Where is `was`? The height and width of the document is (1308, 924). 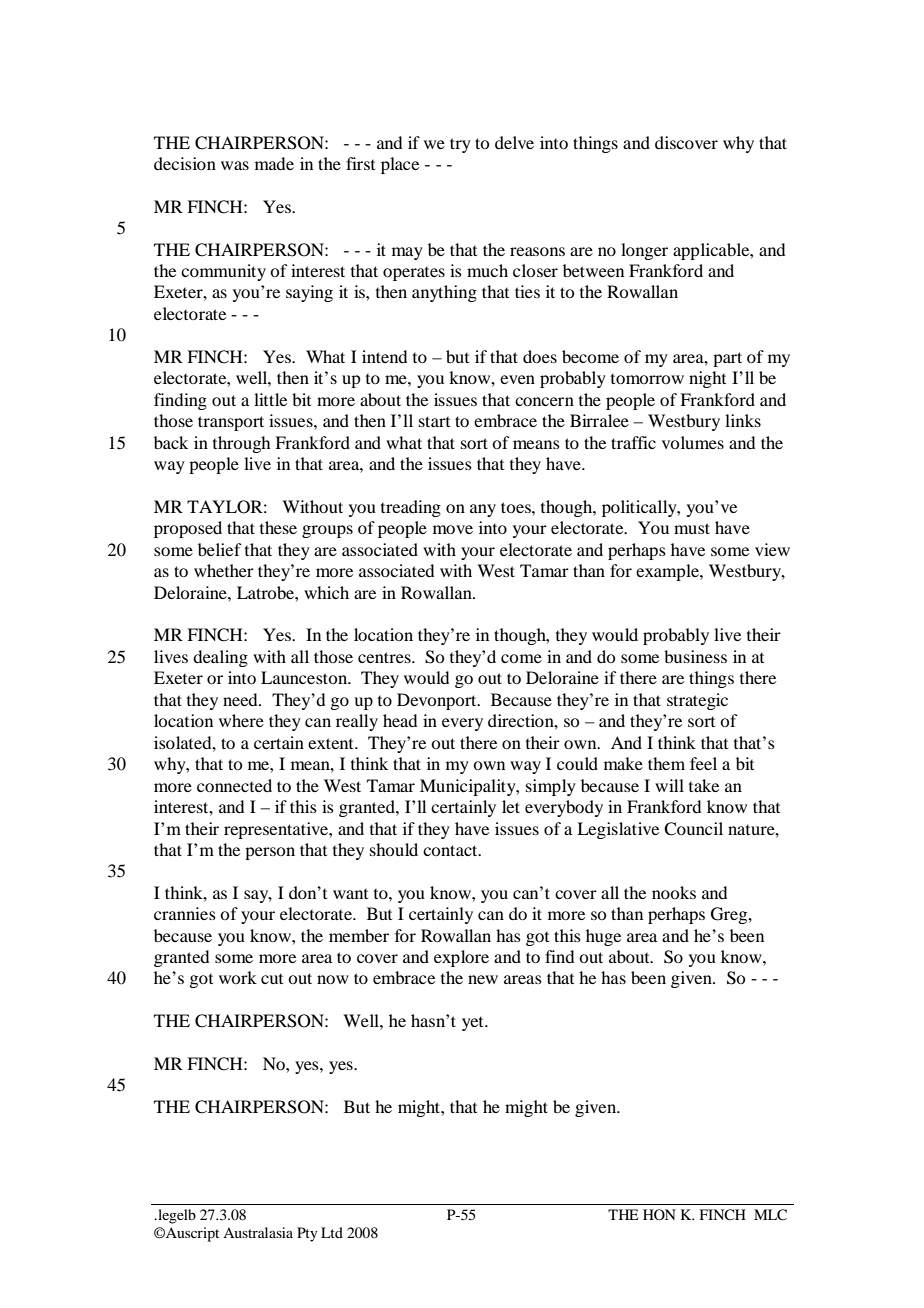 was is located at coordinates (235, 165).
